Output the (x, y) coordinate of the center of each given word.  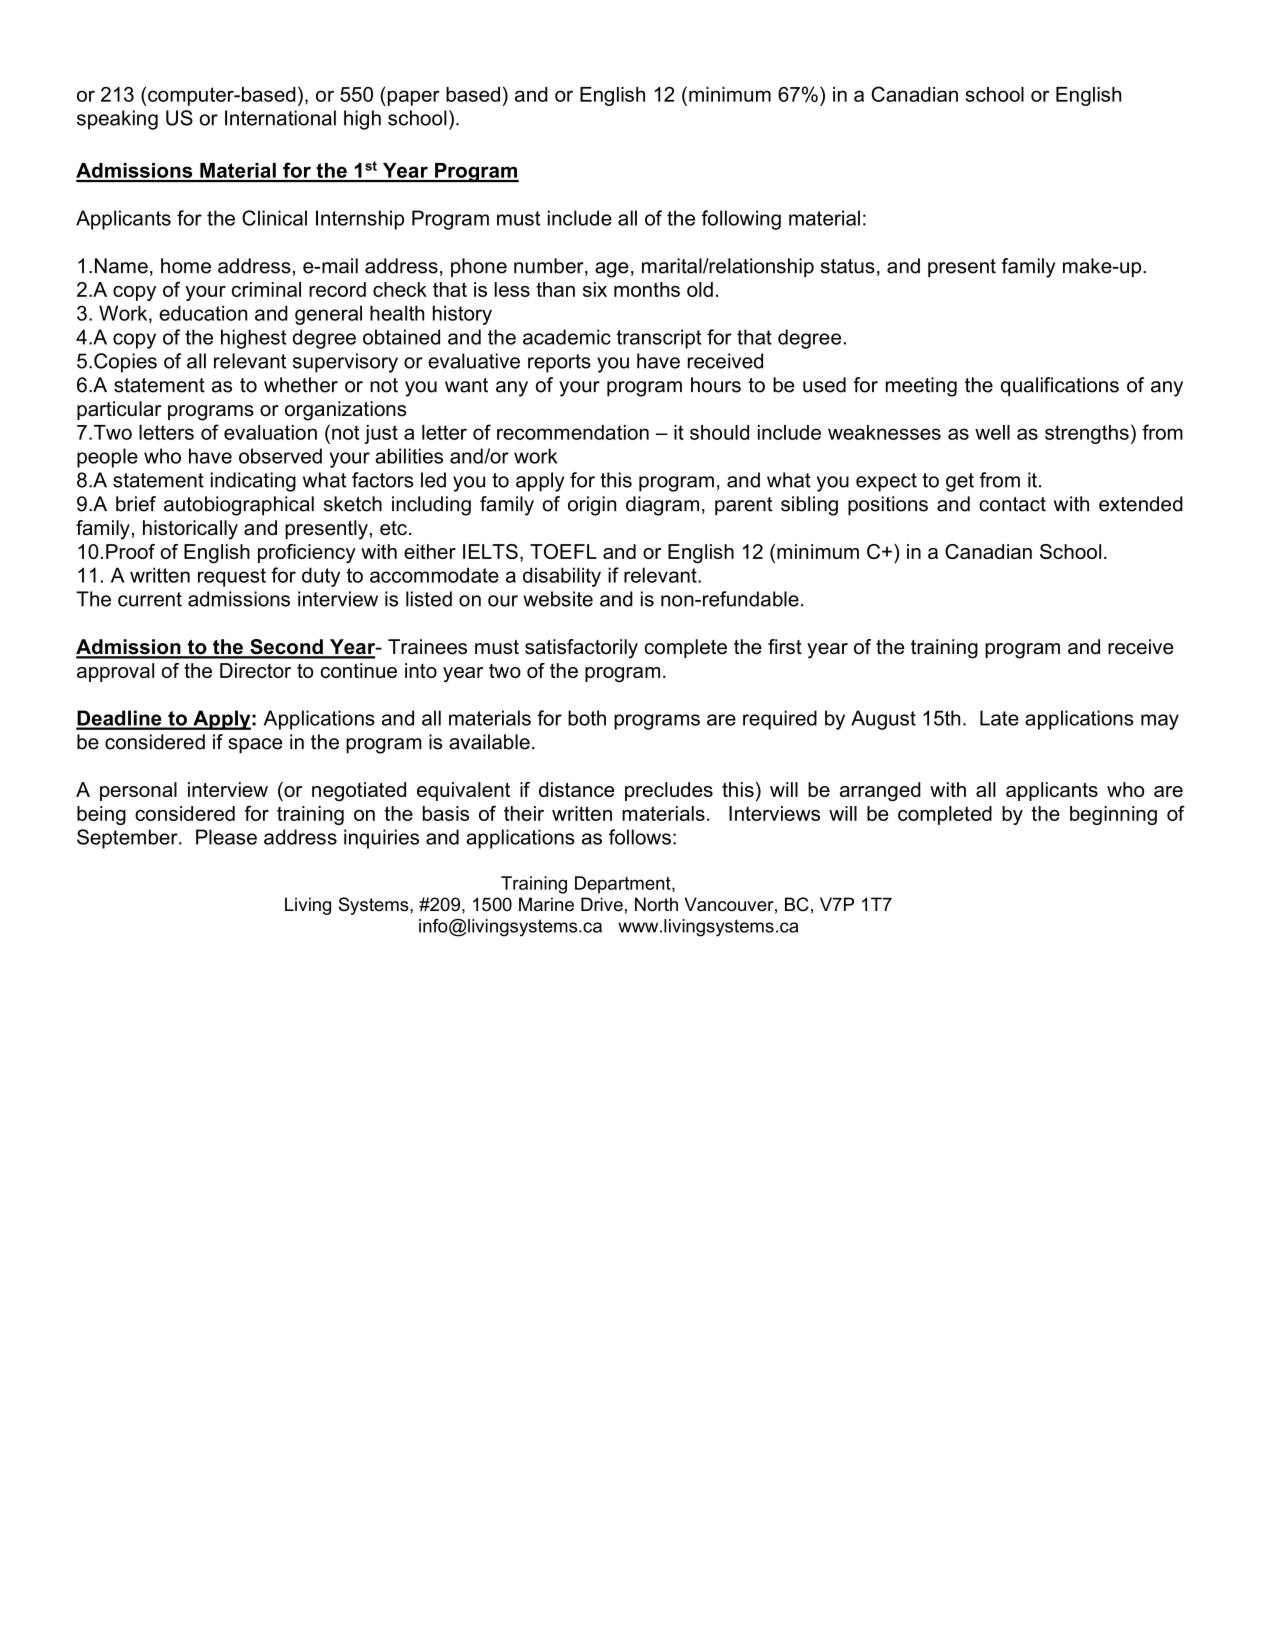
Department (624, 885)
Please (226, 837)
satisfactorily (581, 649)
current (150, 599)
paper (412, 98)
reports (559, 363)
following (741, 220)
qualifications (1060, 387)
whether (301, 385)
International (280, 118)
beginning (1113, 815)
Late (999, 718)
